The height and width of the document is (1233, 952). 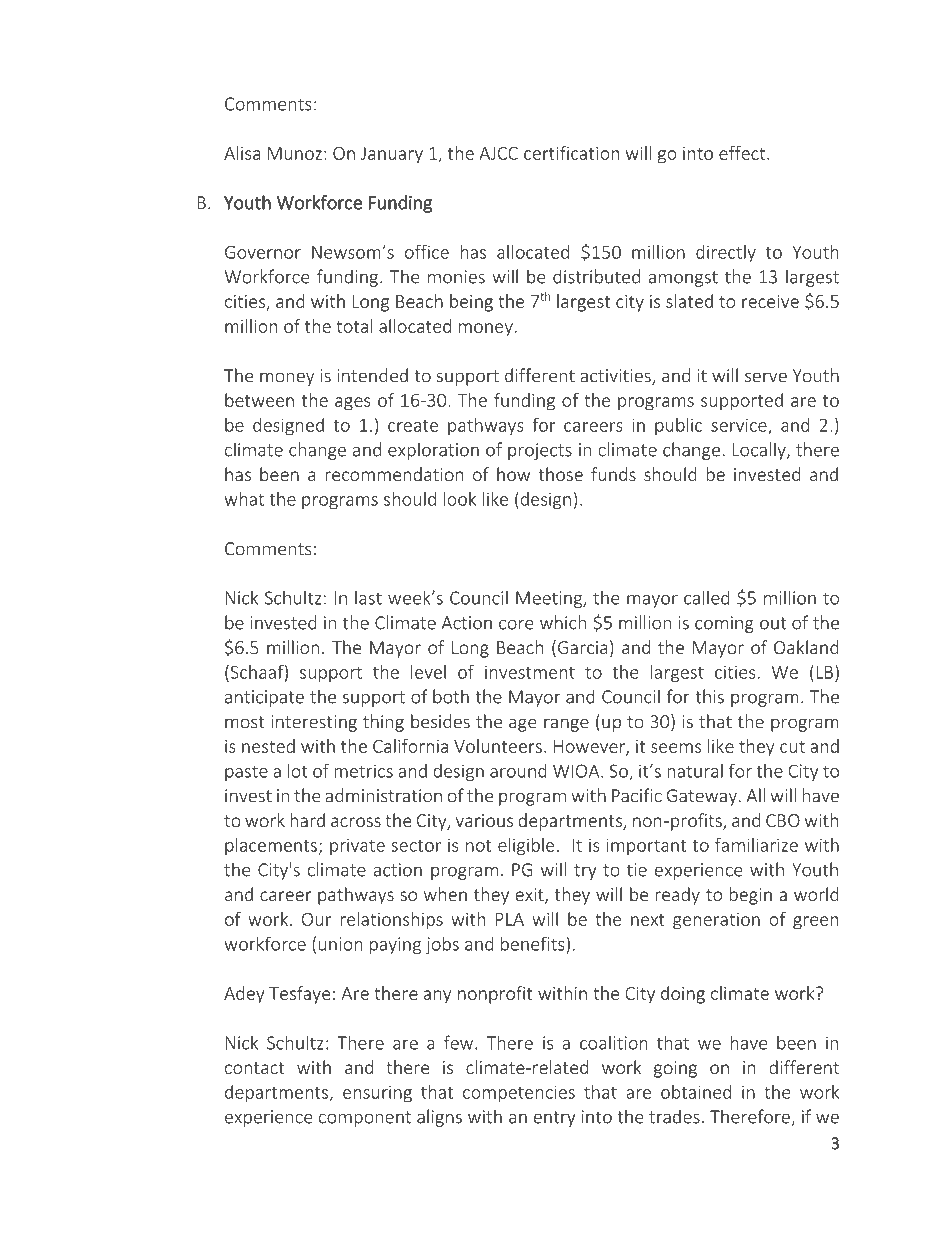 I want to click on core, so click(x=516, y=624).
